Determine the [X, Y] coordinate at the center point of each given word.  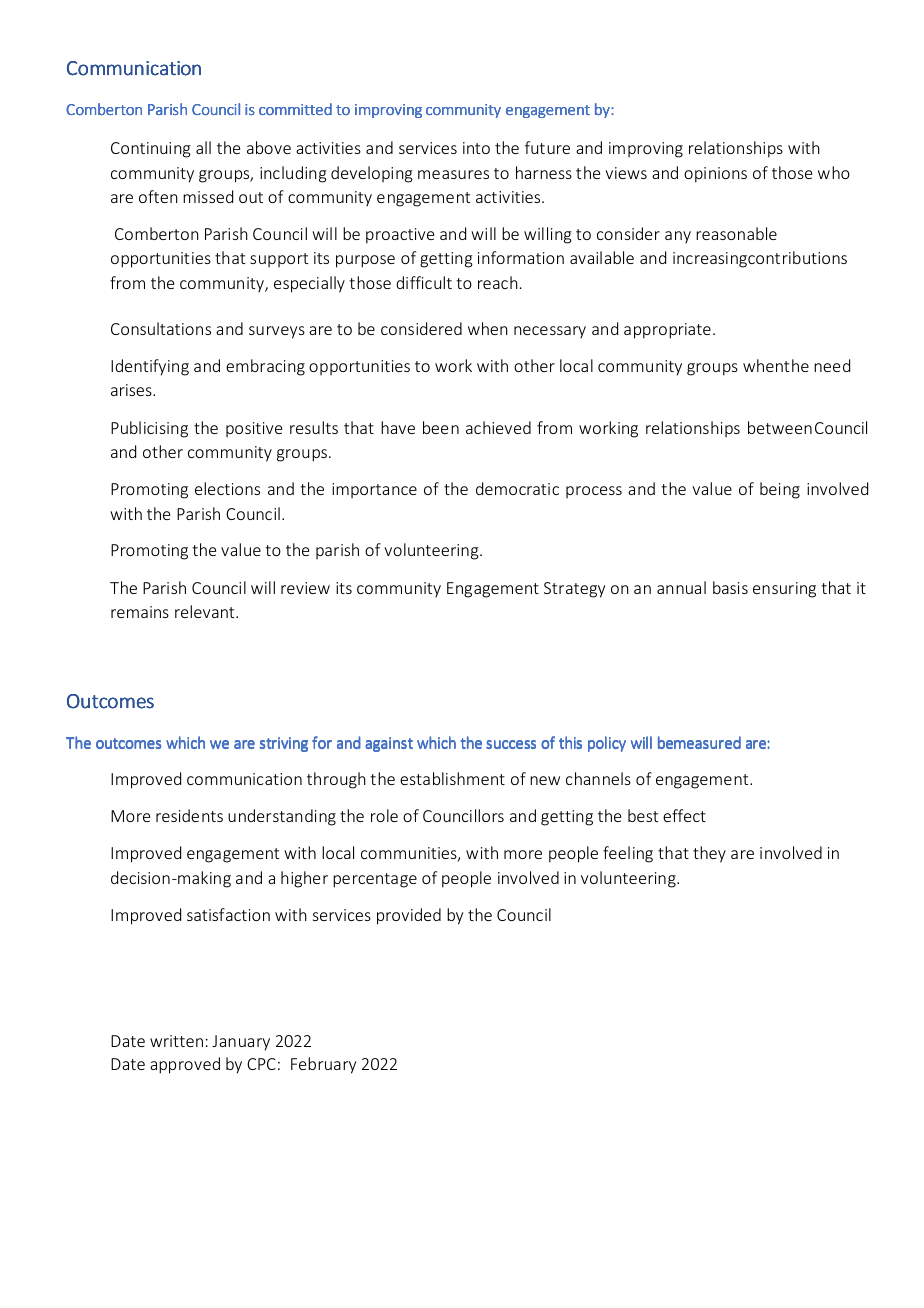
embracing [265, 367]
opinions [715, 175]
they [709, 854]
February [323, 1065]
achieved [498, 427]
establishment [452, 778]
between [780, 427]
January [241, 1043]
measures [453, 174]
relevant [206, 611]
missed [208, 196]
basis [730, 587]
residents [189, 815]
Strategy [574, 590]
